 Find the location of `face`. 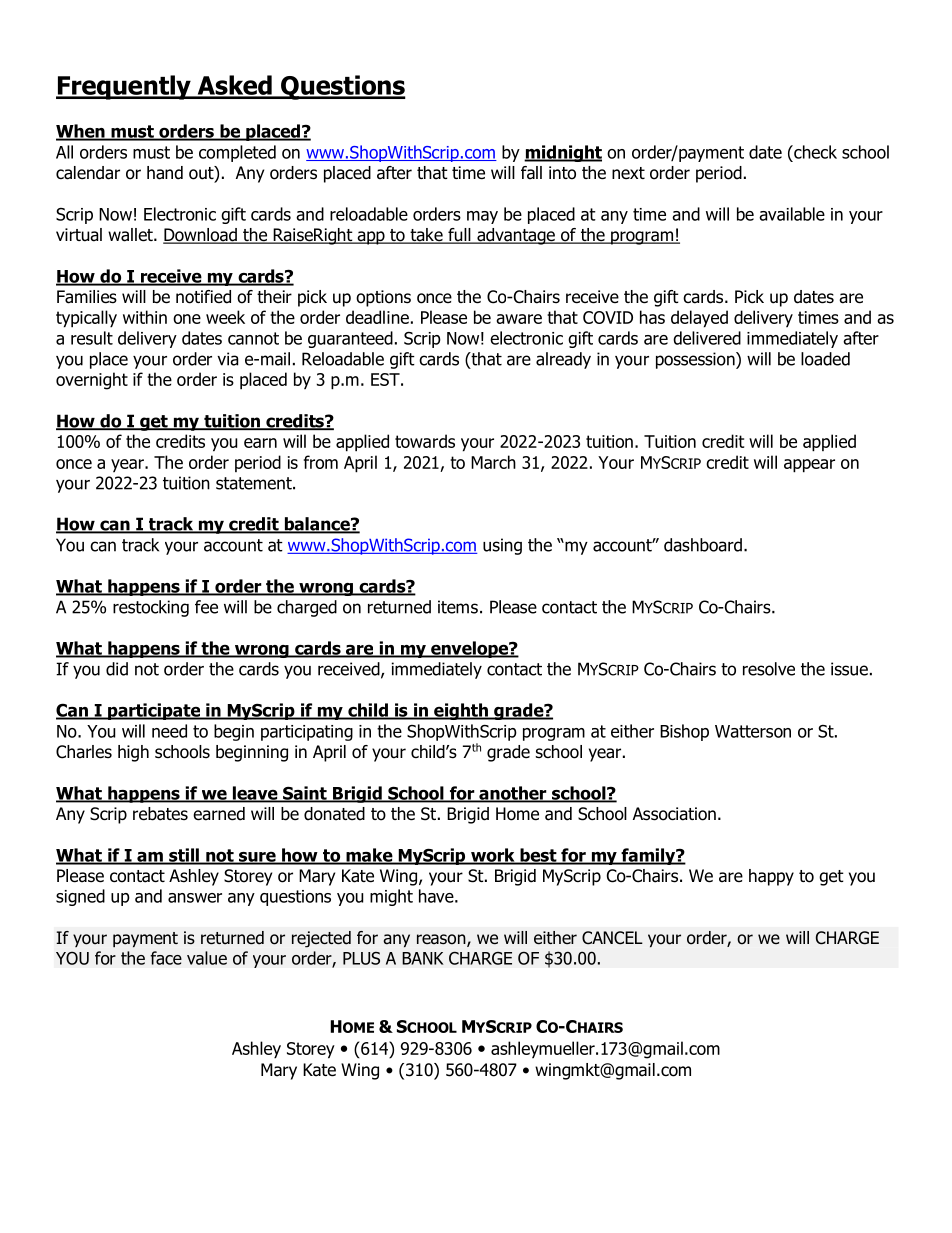

face is located at coordinates (166, 958).
